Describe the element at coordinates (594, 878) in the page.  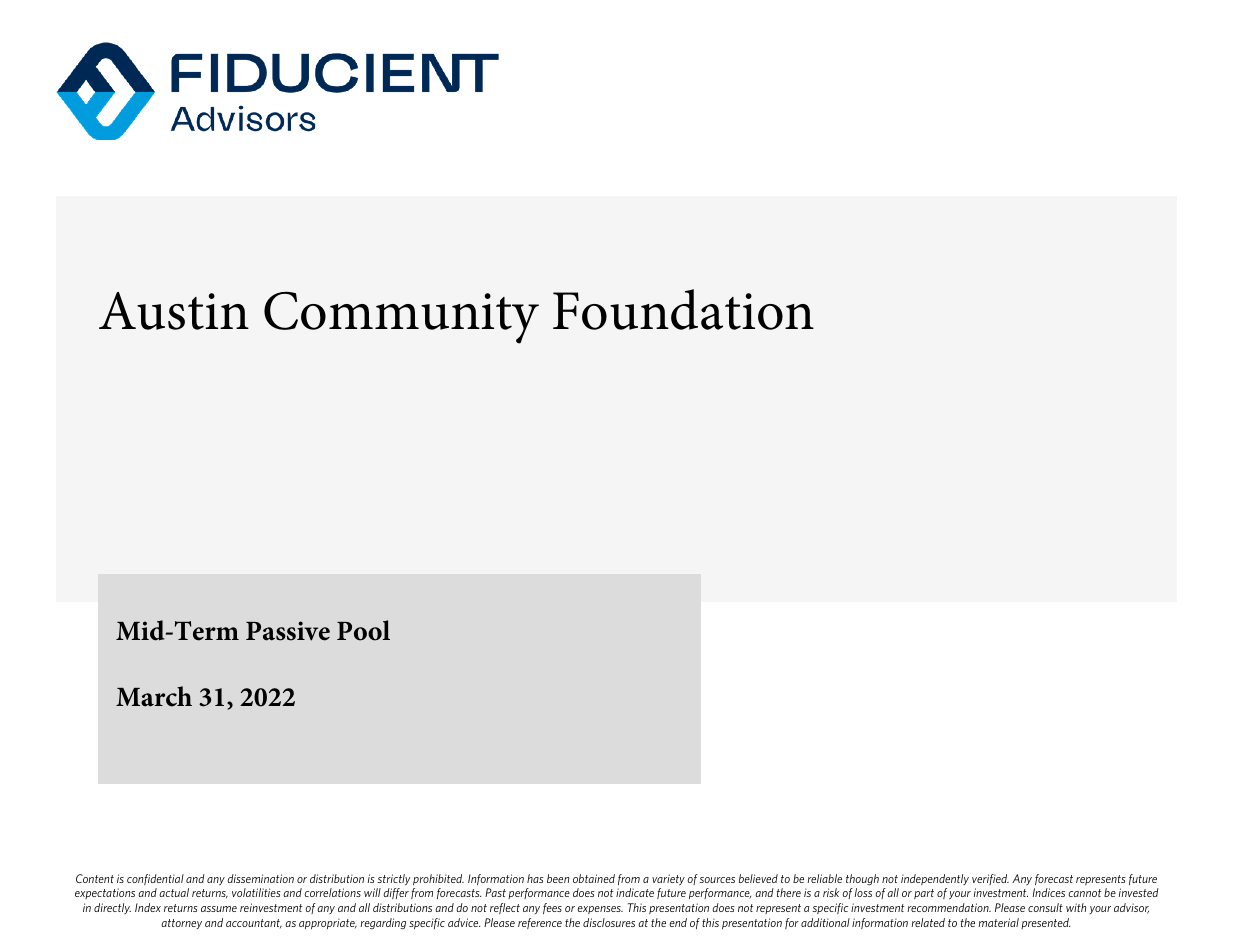
I see `obtained` at that location.
